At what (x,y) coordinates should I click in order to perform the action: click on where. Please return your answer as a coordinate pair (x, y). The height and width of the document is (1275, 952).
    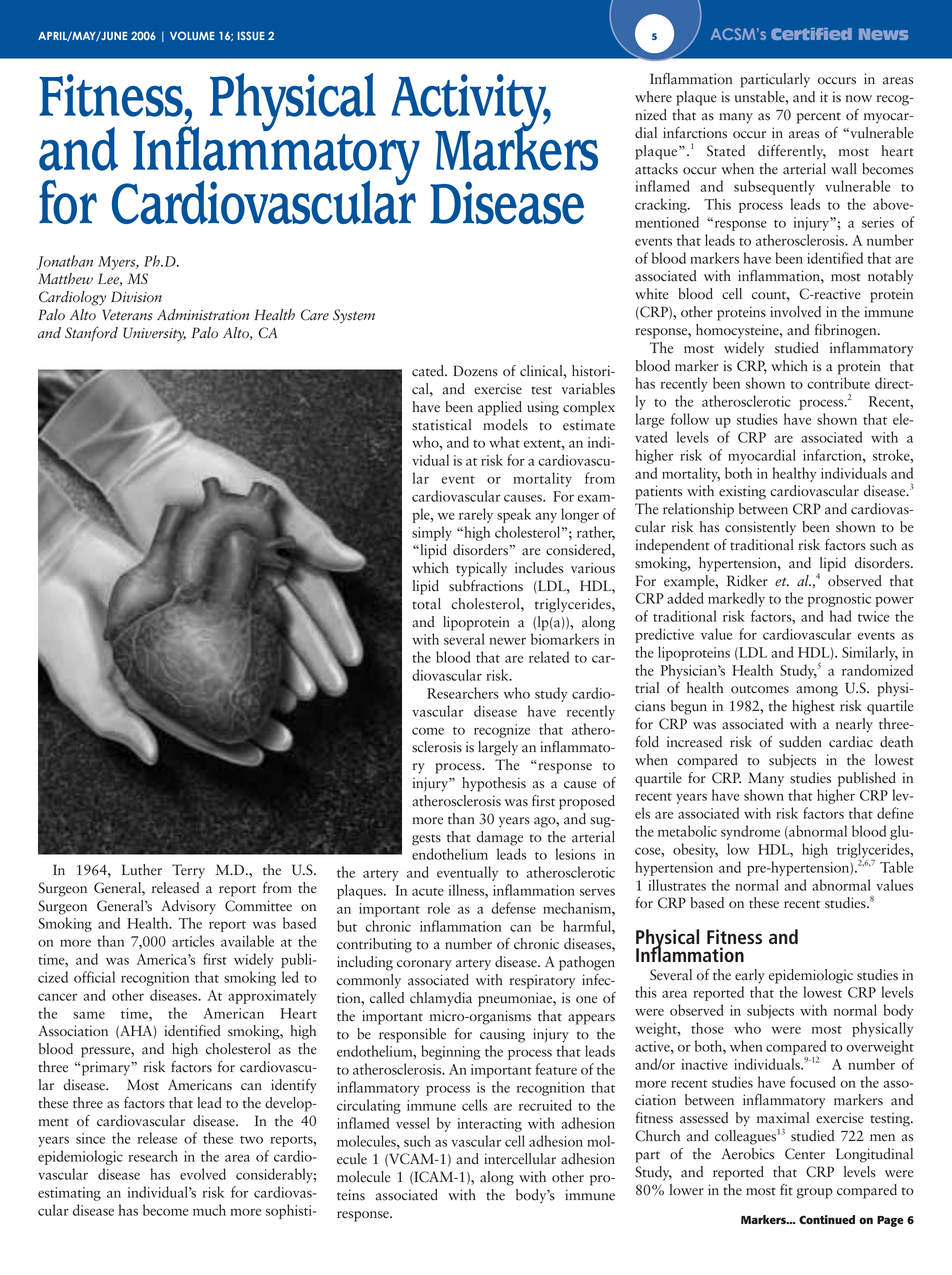
    Looking at the image, I should click on (653, 97).
